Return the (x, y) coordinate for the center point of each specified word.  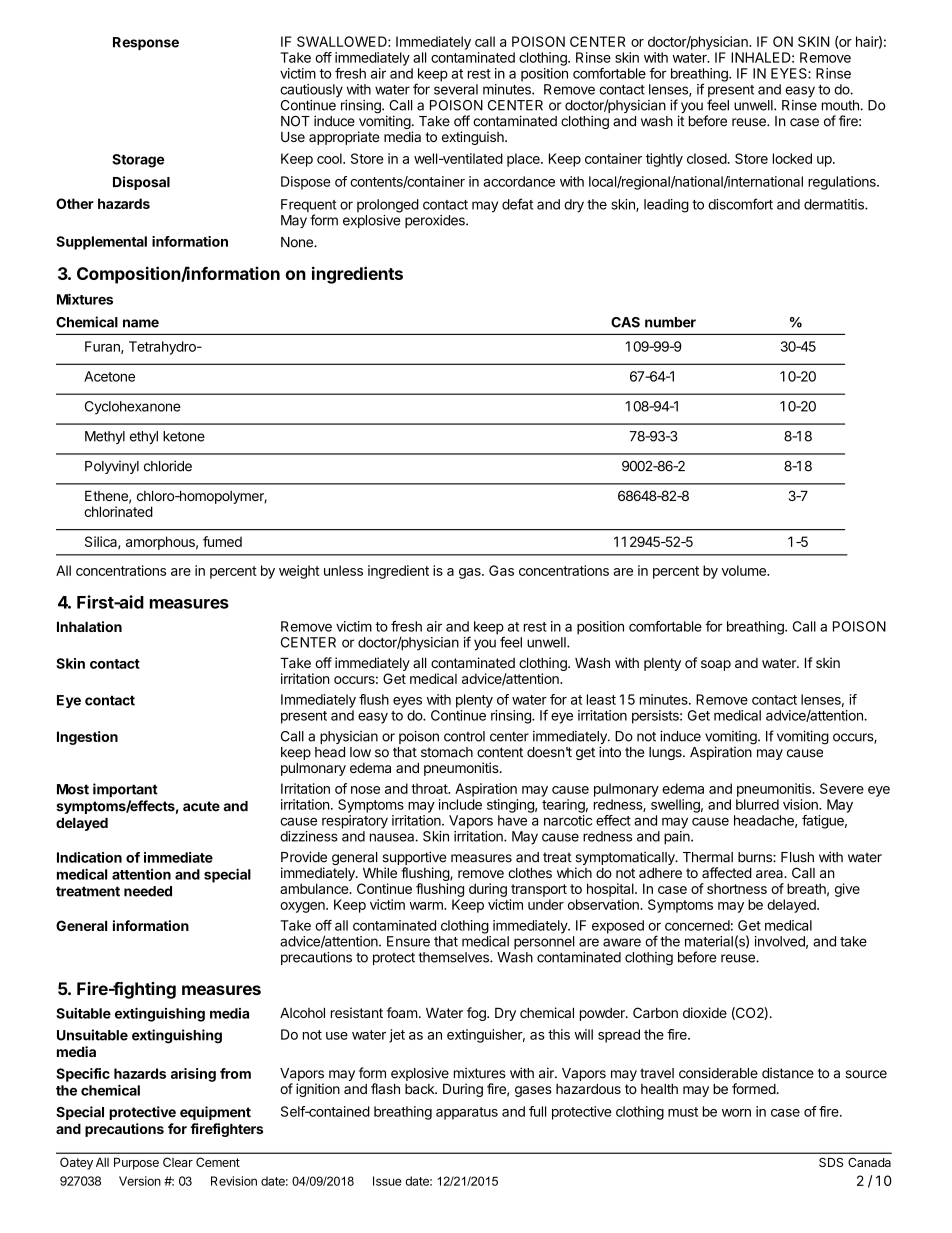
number (670, 322)
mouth (841, 105)
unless (343, 570)
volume (745, 570)
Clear (178, 1162)
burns (756, 857)
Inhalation (89, 626)
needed (148, 891)
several (456, 89)
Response (146, 43)
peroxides (436, 221)
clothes (530, 873)
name (141, 323)
